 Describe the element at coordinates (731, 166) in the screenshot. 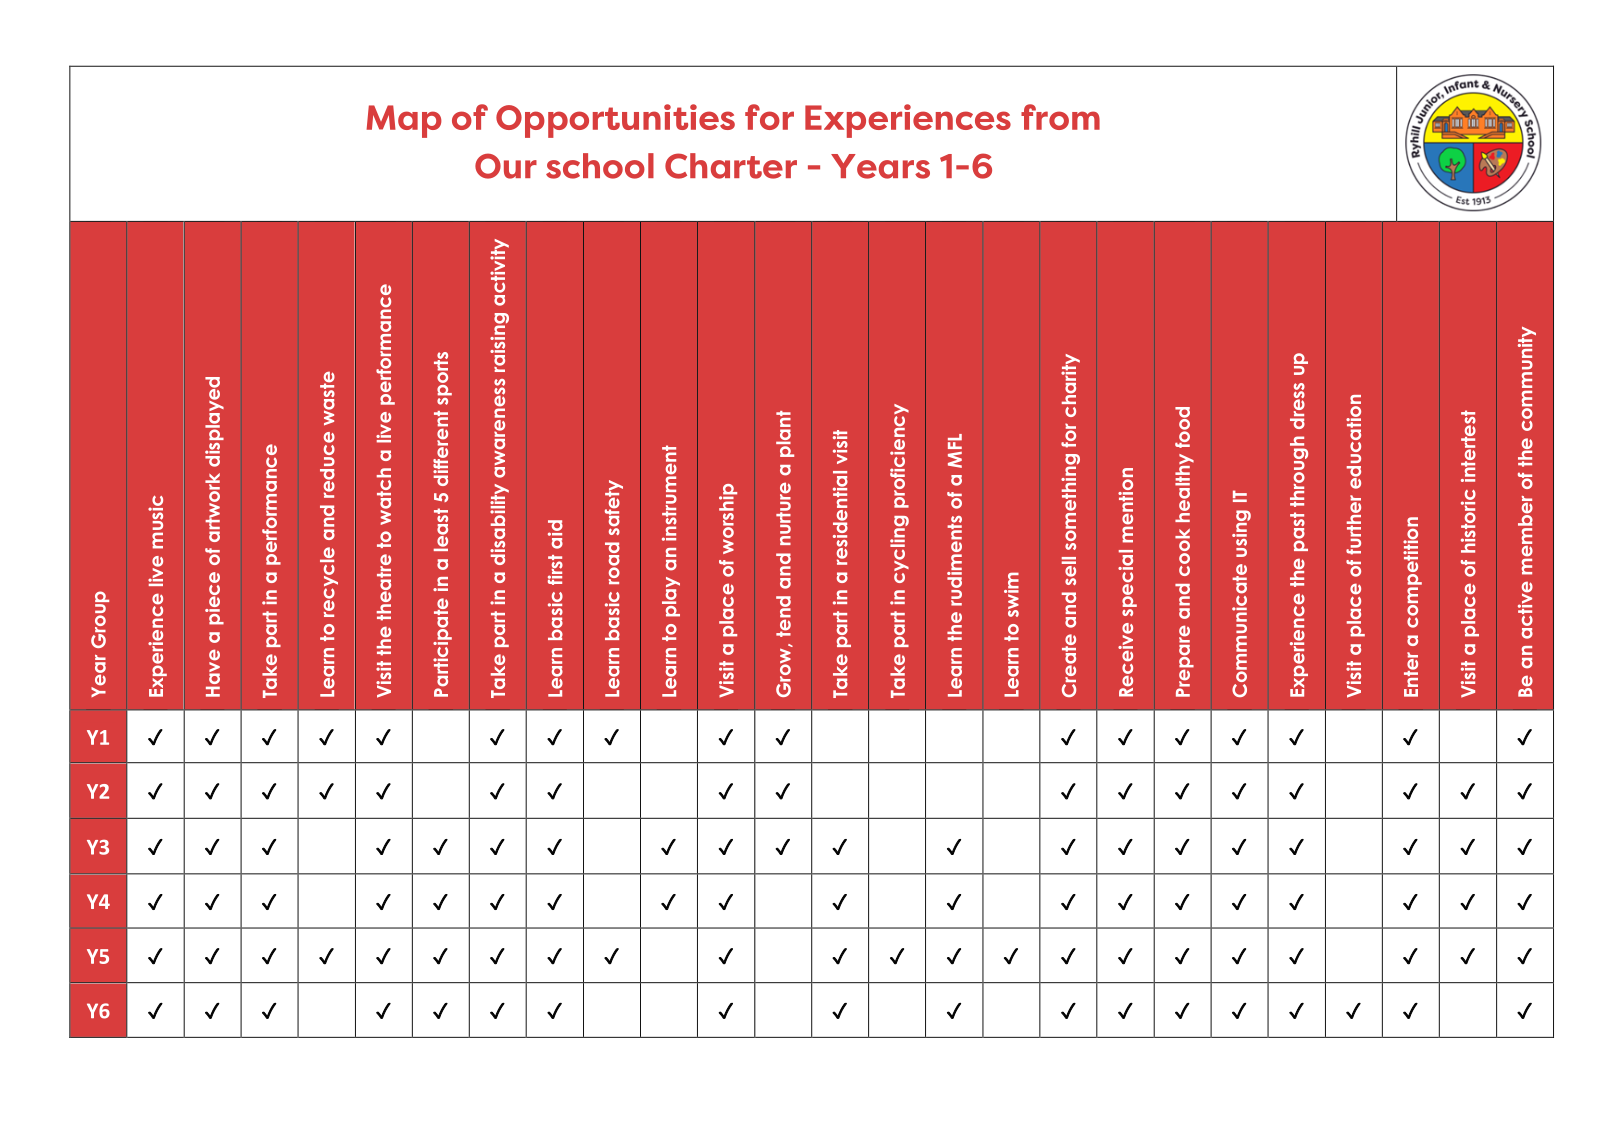

I see `Charter` at that location.
